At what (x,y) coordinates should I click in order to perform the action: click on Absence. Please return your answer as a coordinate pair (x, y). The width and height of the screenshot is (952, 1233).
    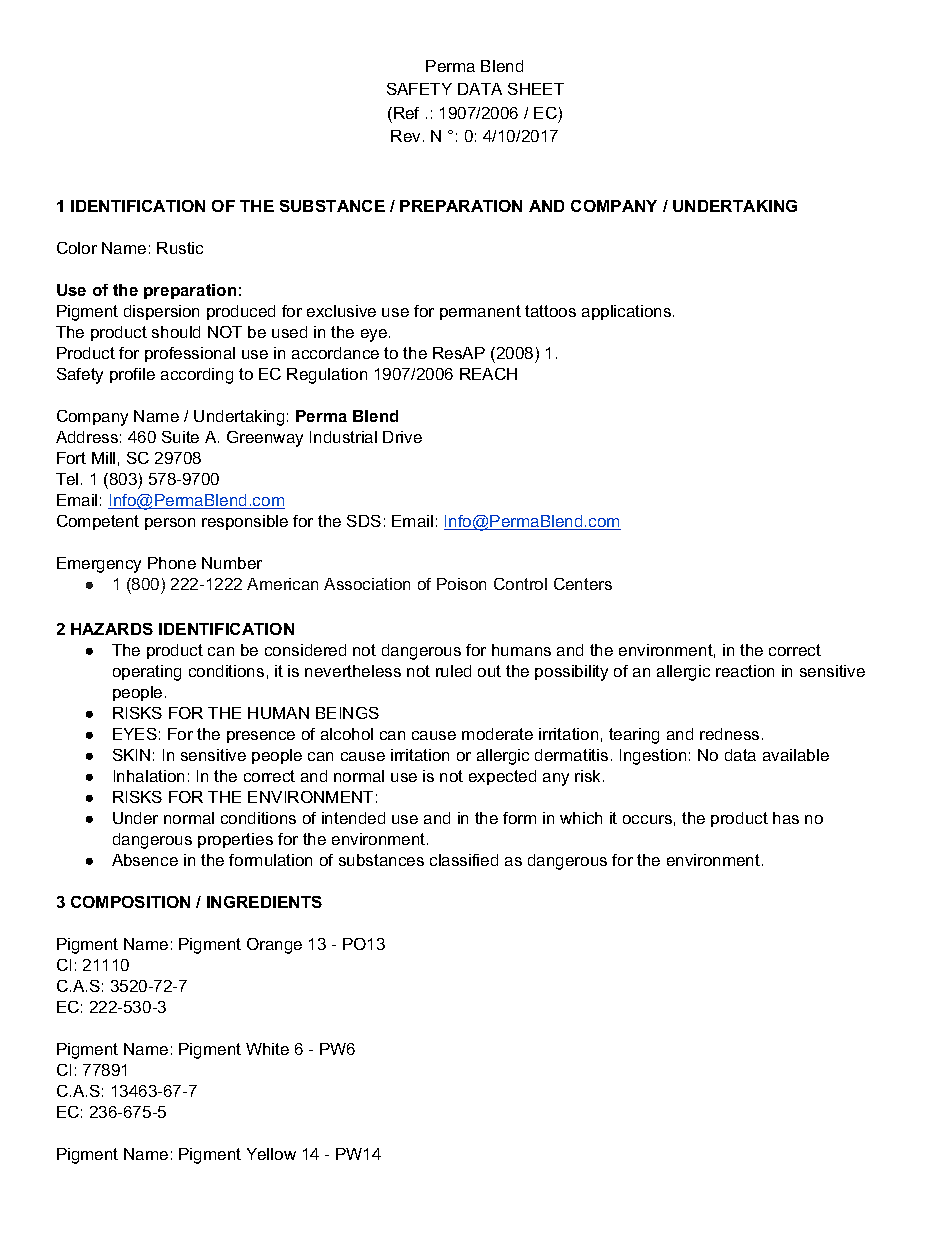
    Looking at the image, I should click on (145, 860).
